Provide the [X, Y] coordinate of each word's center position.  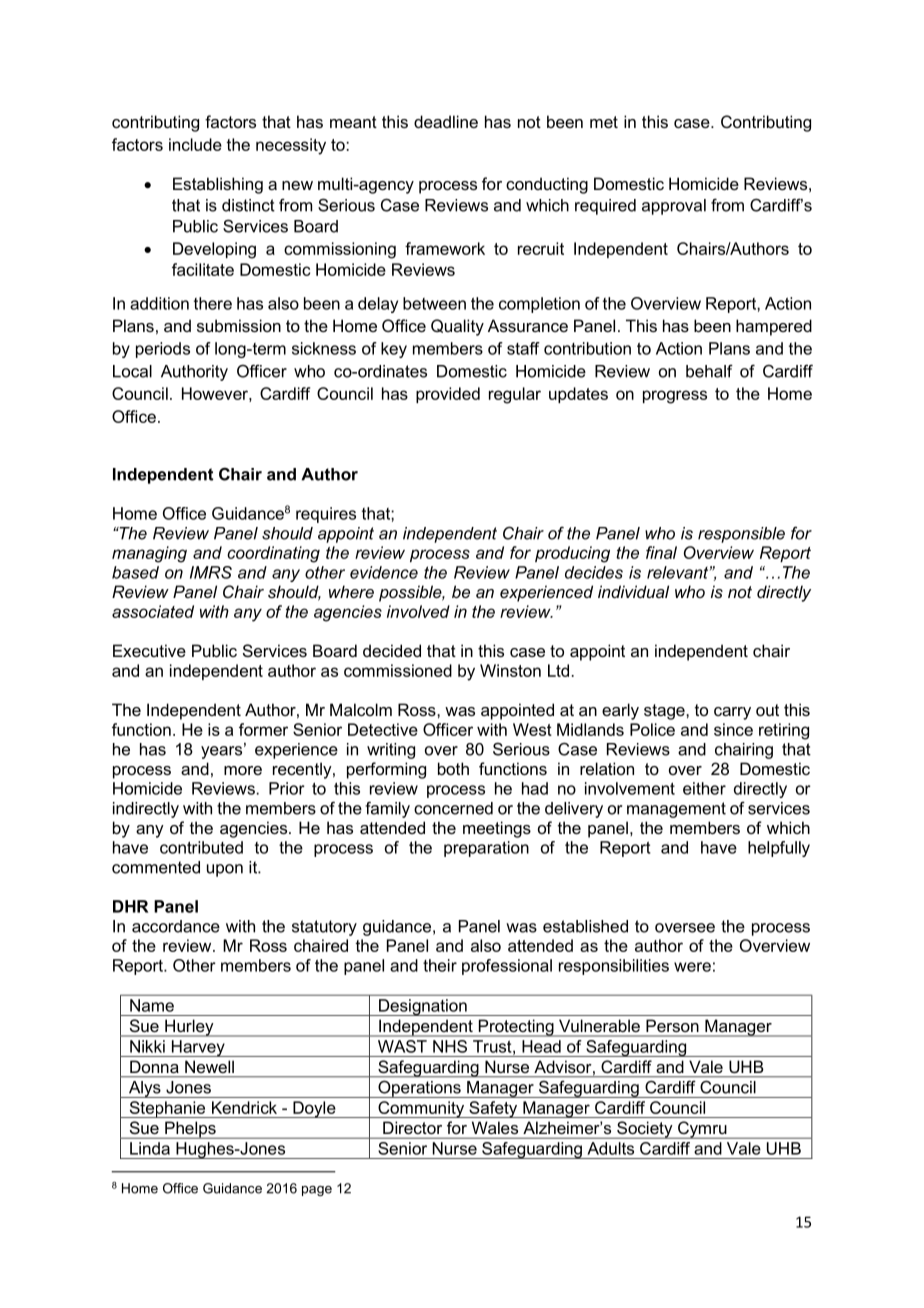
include [195, 144]
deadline [446, 121]
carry [732, 713]
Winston [510, 670]
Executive [149, 650]
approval [674, 207]
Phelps [190, 1130]
